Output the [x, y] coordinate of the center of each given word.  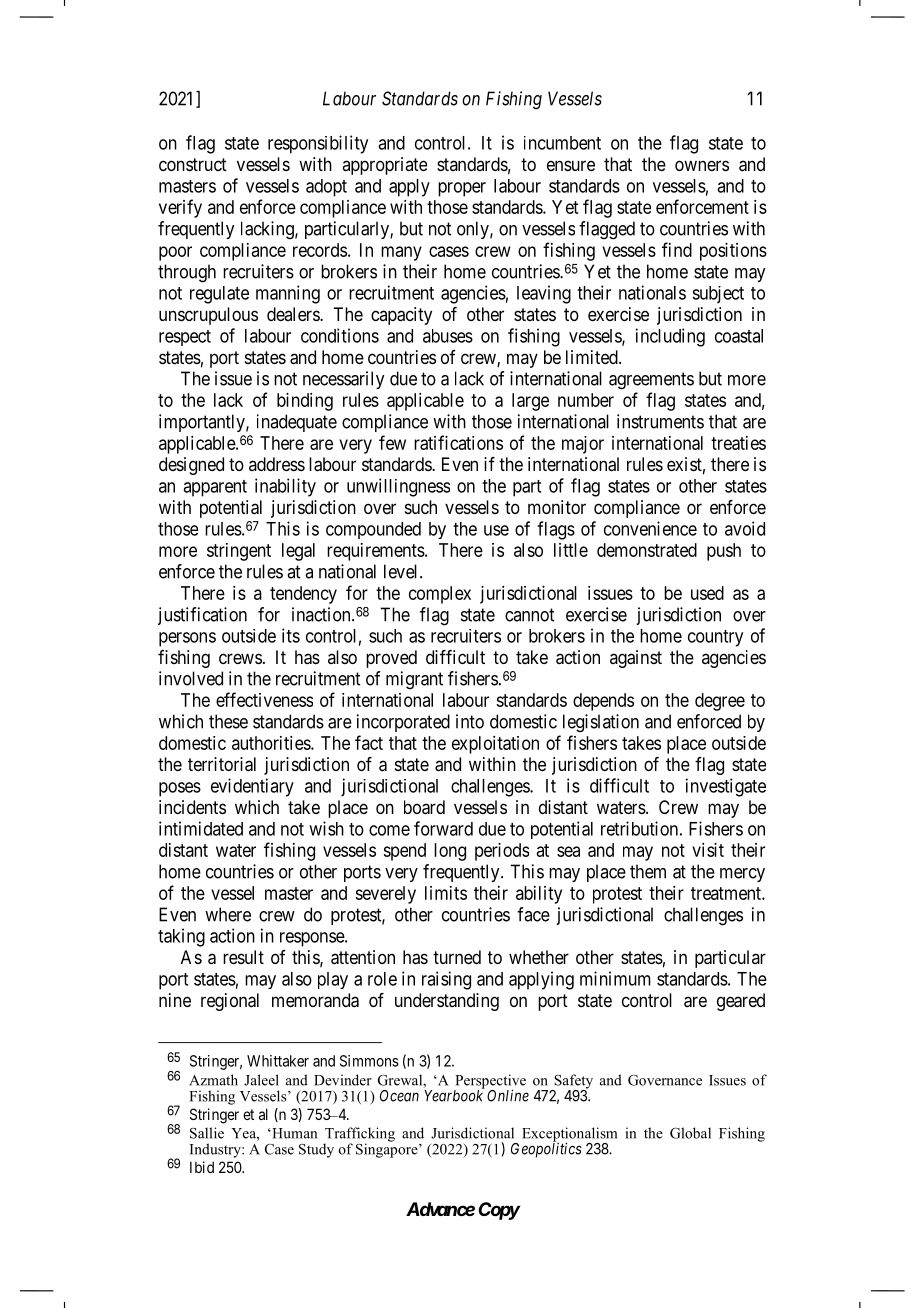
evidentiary [252, 787]
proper [462, 189]
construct [193, 164]
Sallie [207, 1133]
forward [443, 828]
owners [702, 165]
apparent [215, 488]
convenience [650, 528]
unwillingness [398, 487]
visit [708, 850]
